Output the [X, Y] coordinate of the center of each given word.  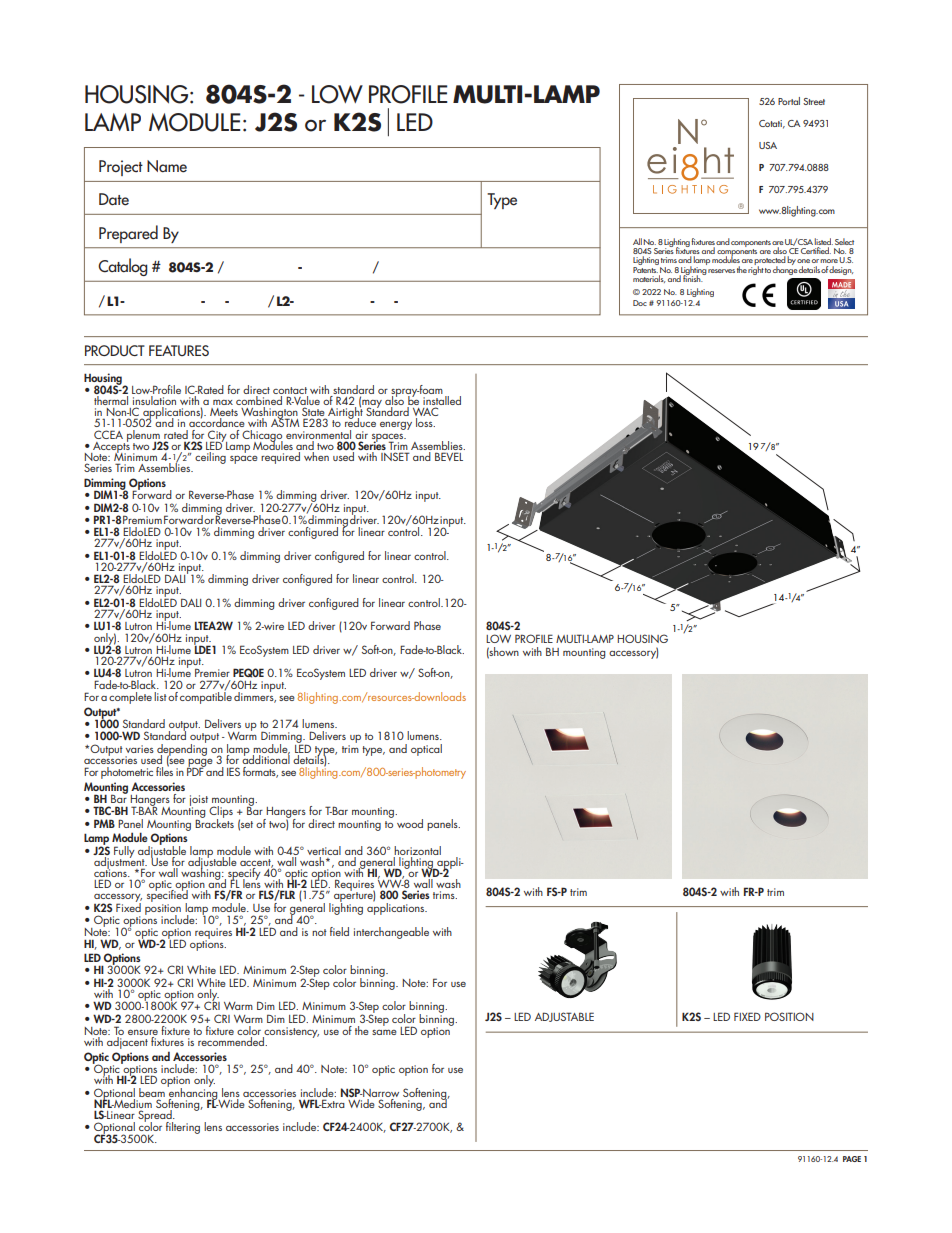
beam [152, 1092]
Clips [221, 813]
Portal [789, 101]
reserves [721, 271]
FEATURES [179, 350]
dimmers [255, 696]
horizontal [417, 850]
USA [768, 145]
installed [441, 399]
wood [410, 823]
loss [425, 422]
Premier [212, 672]
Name [167, 166]
